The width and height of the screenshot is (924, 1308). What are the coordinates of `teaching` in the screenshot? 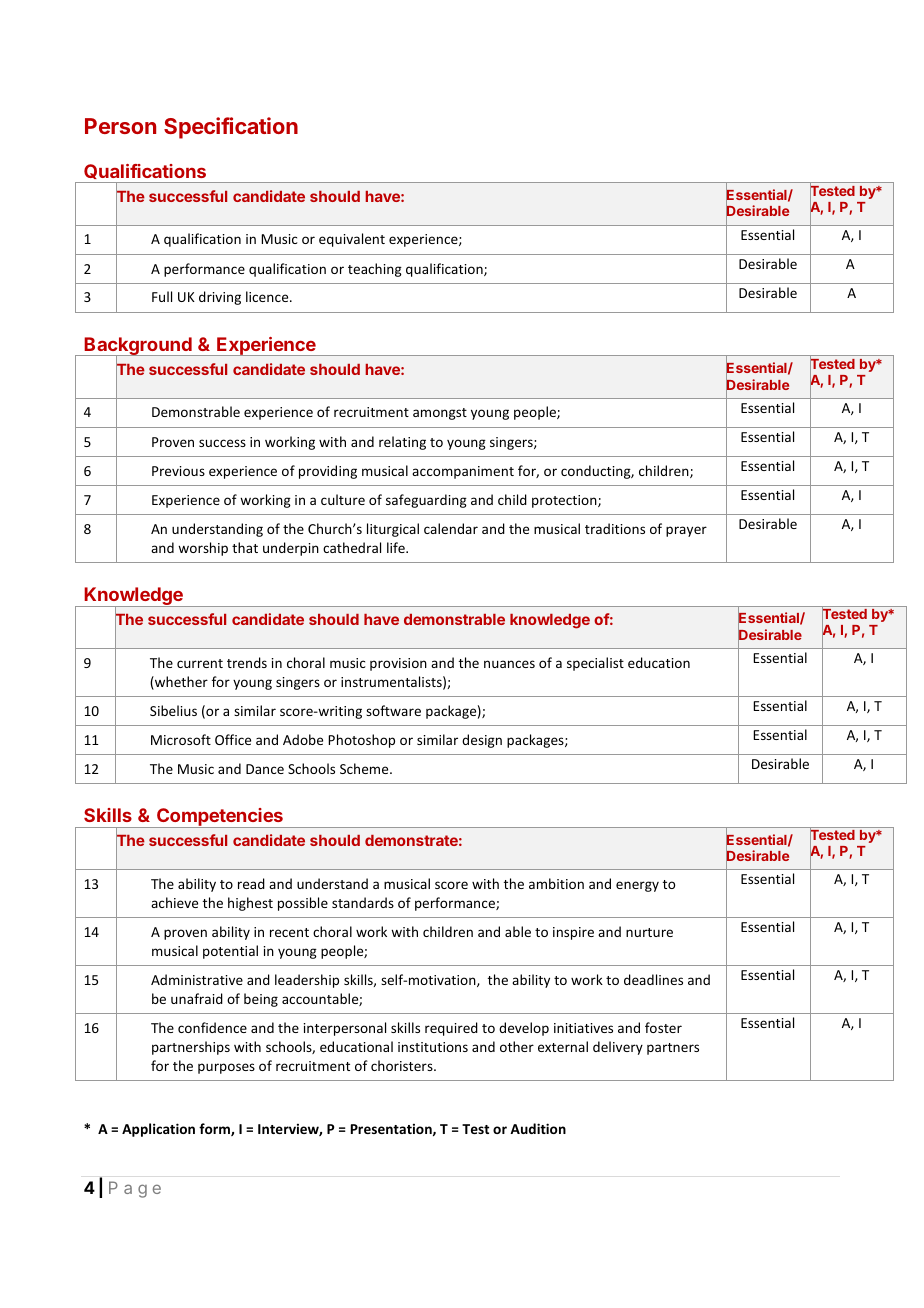 It's located at (375, 270).
